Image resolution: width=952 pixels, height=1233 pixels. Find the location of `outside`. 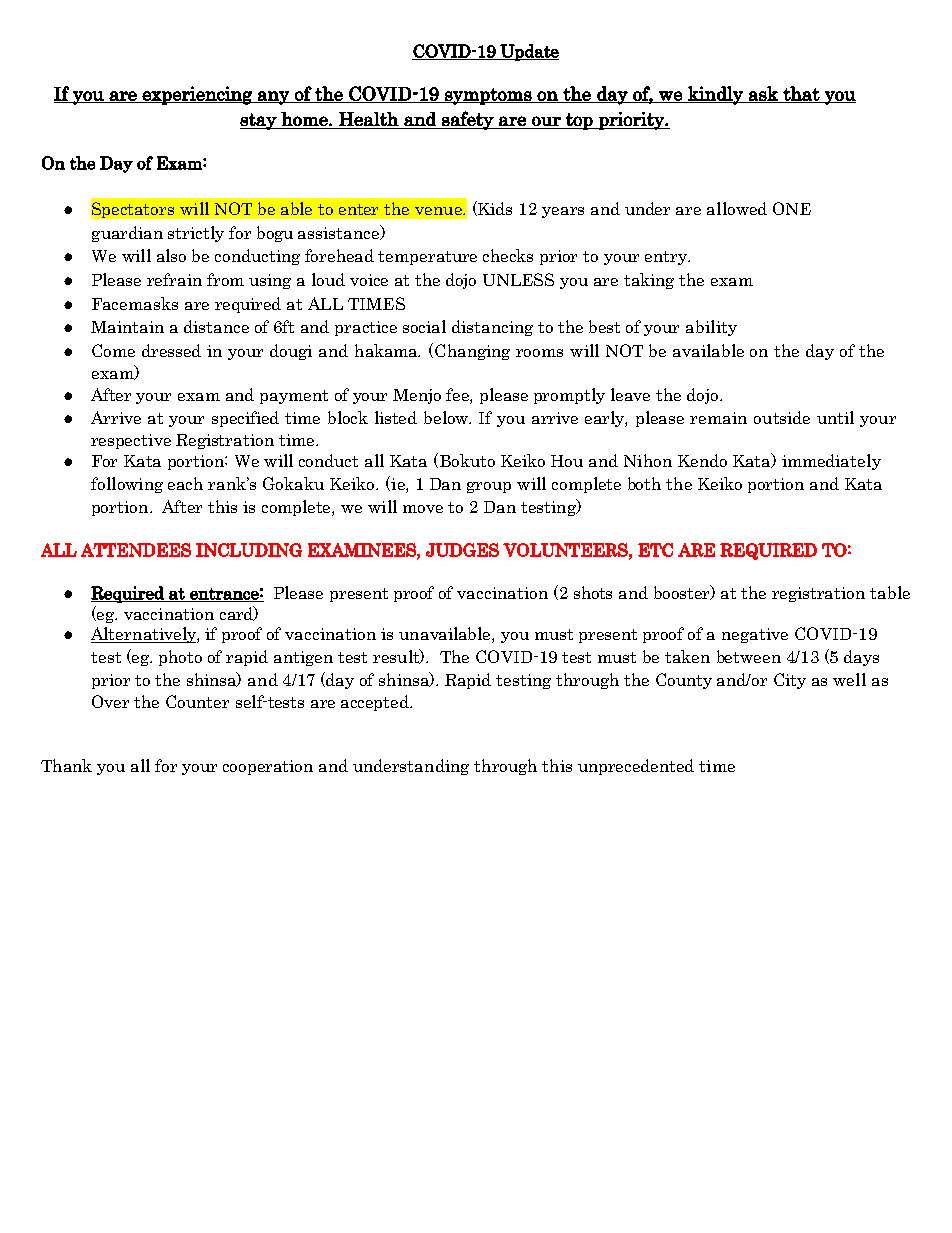

outside is located at coordinates (782, 417).
